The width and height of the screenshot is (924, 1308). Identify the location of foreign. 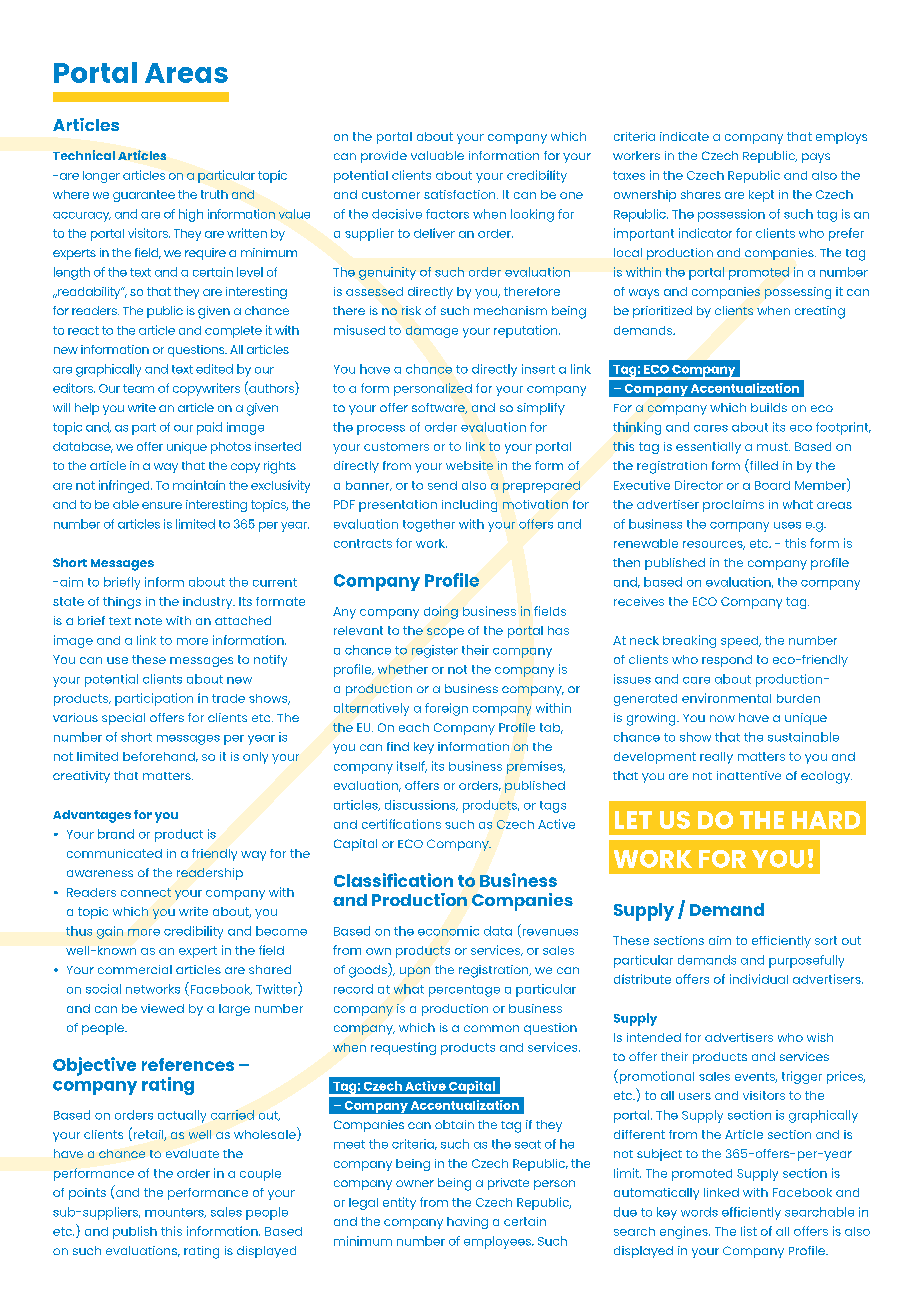
(446, 709).
